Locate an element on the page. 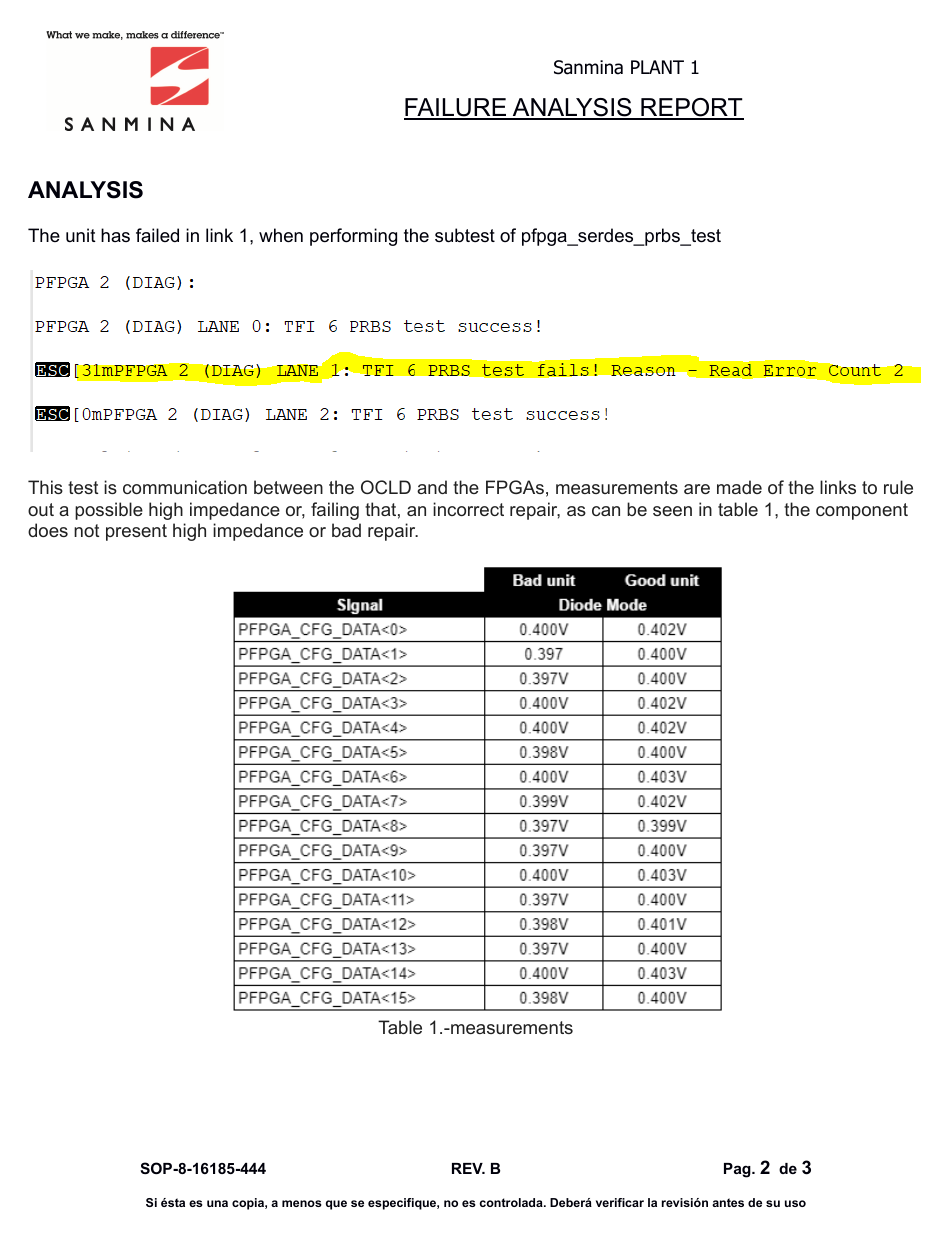 This document has height=1233, width=952. REPORT is located at coordinates (691, 109).
